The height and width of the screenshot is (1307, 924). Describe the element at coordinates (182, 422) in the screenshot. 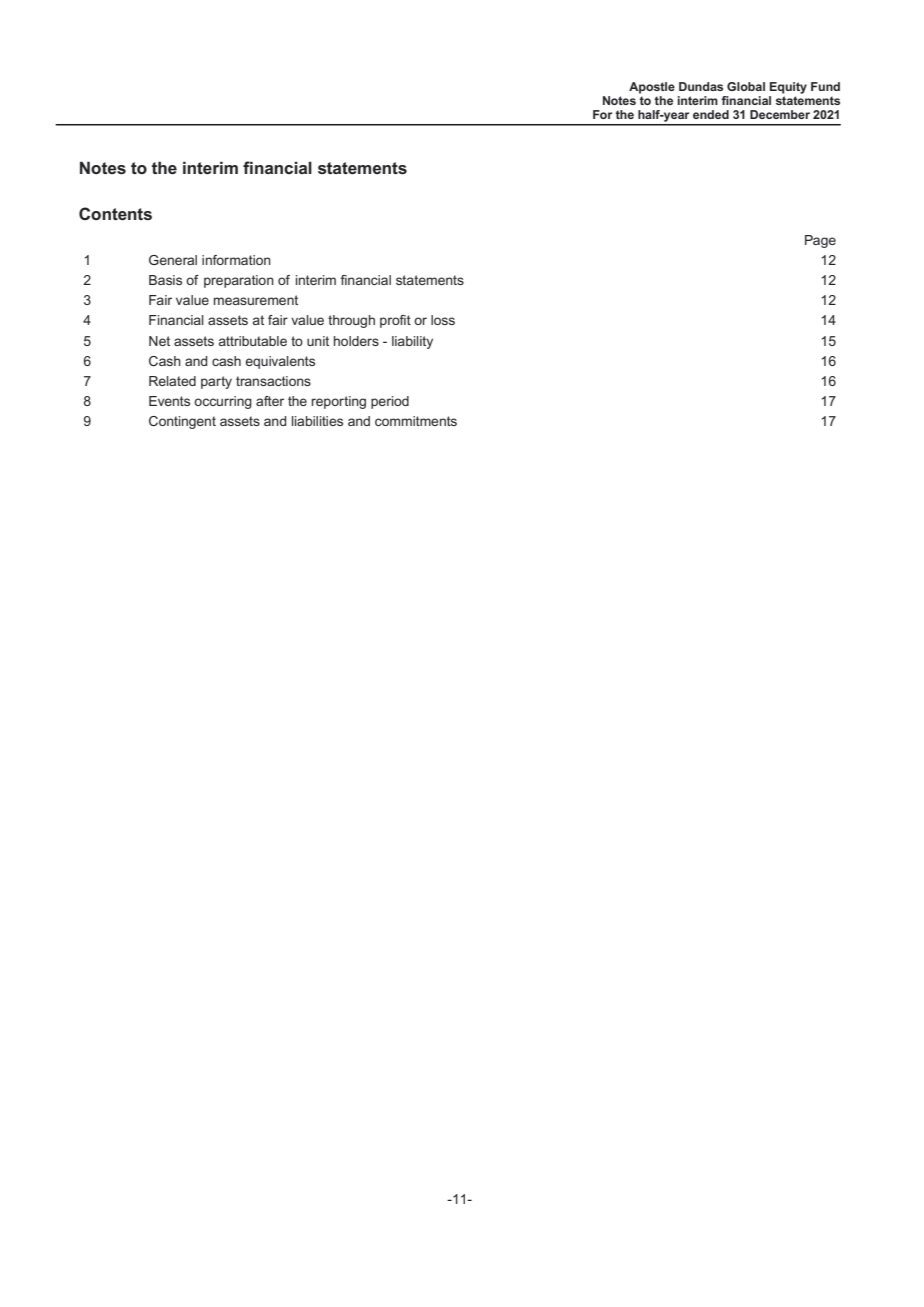

I see `Contingent` at that location.
